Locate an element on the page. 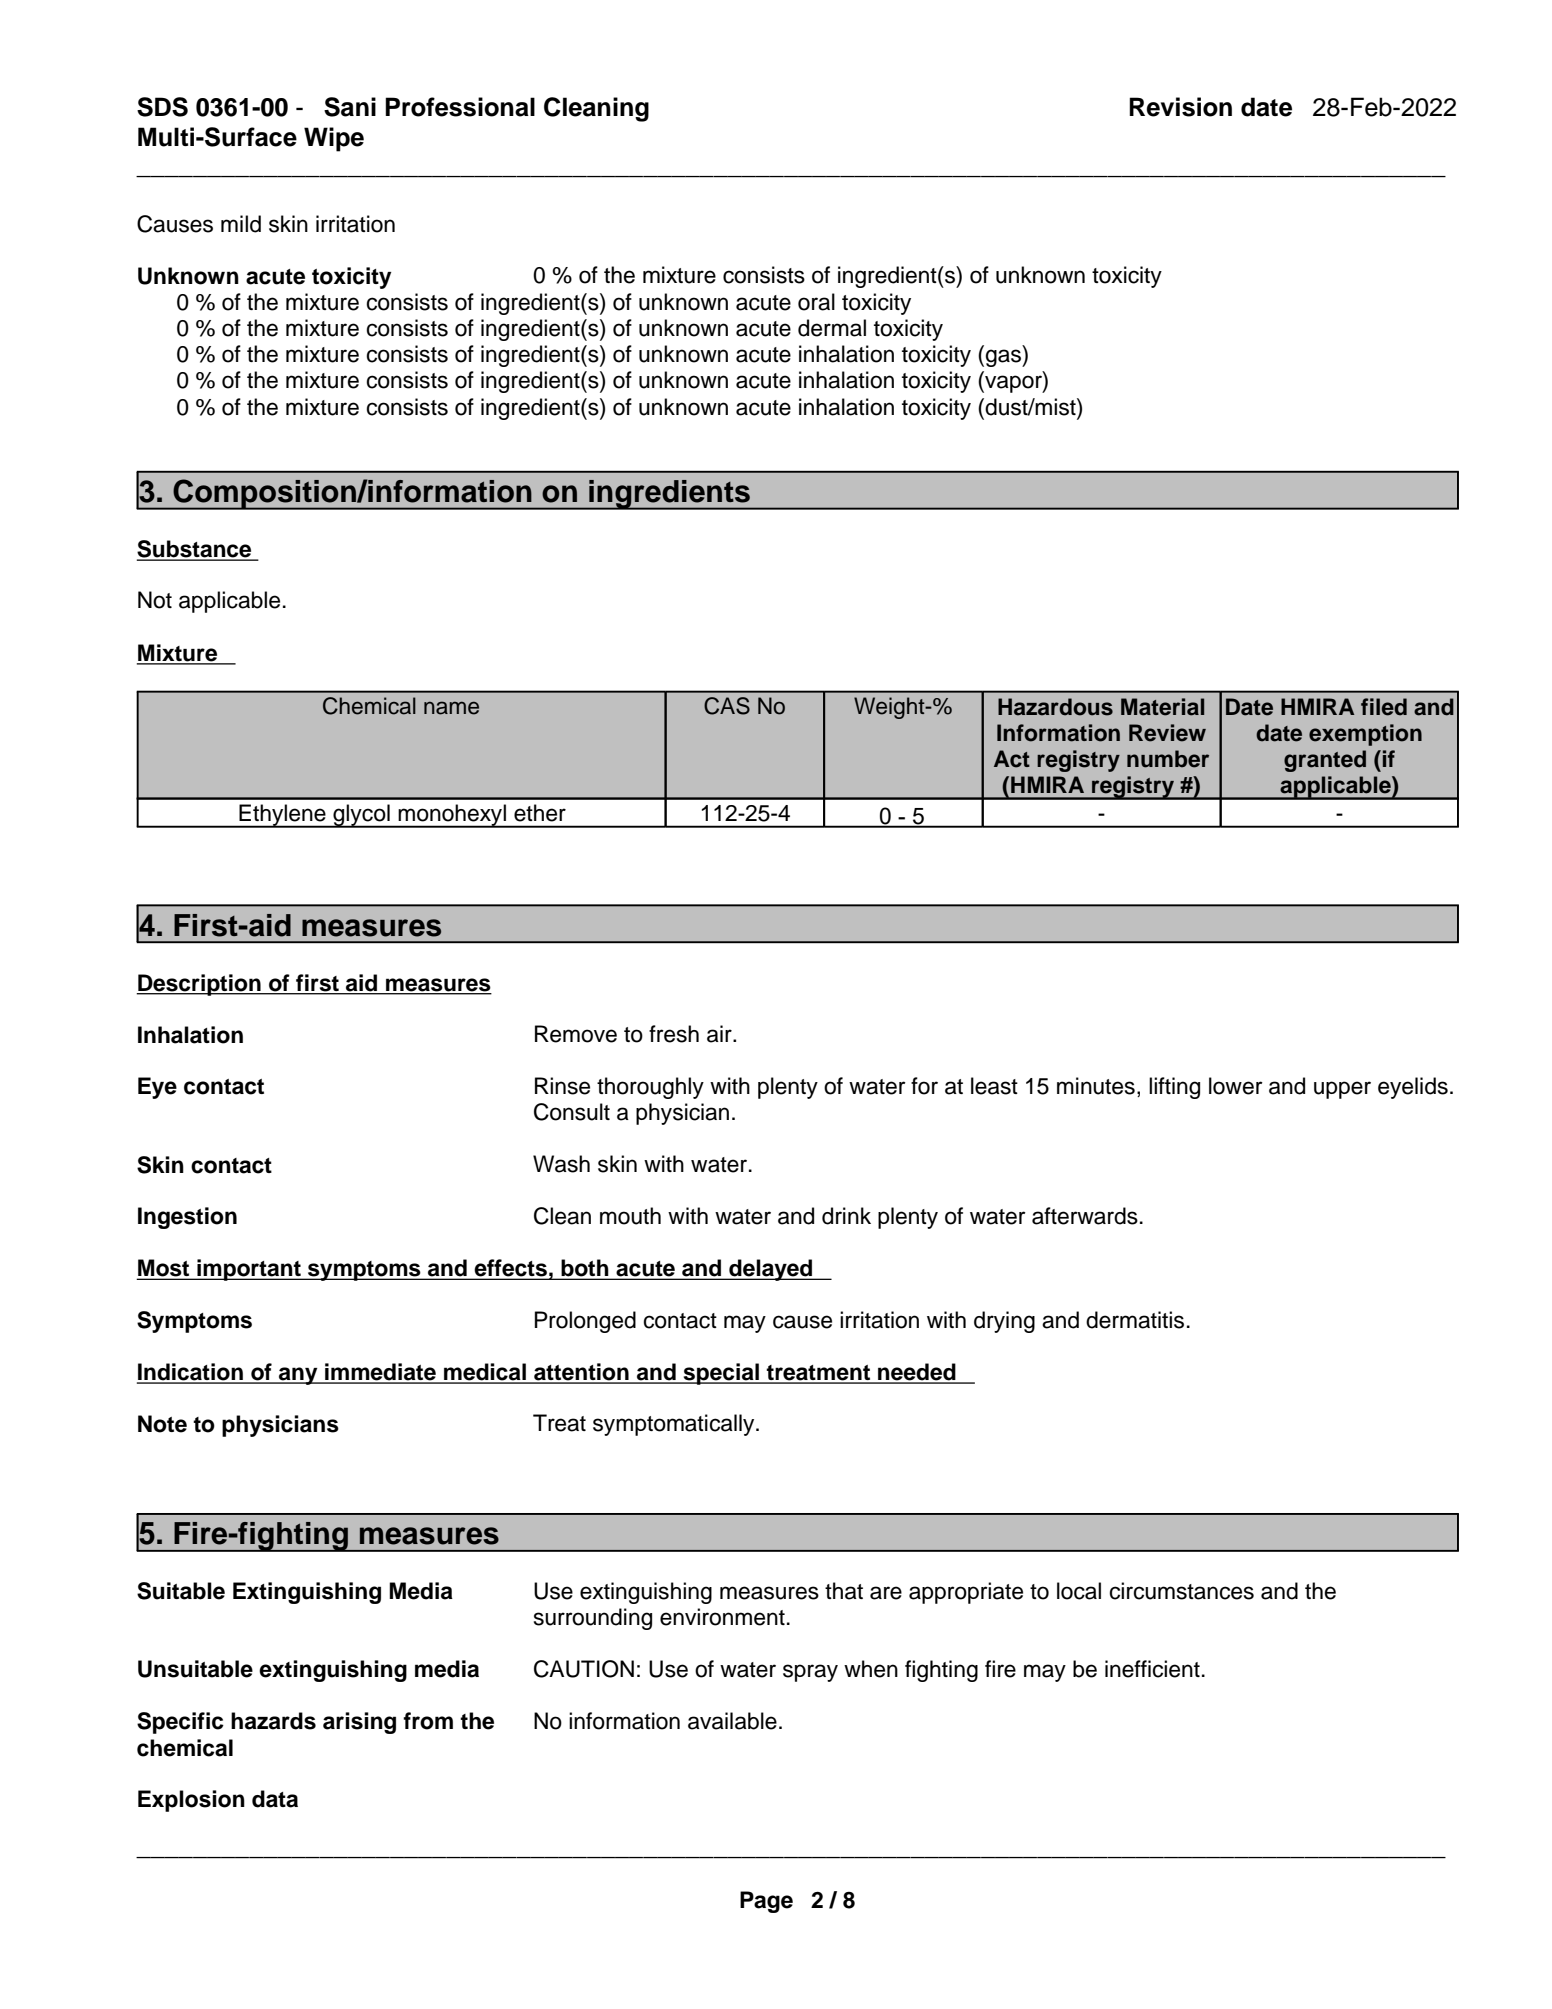 The image size is (1552, 2009). Wipe is located at coordinates (334, 139).
